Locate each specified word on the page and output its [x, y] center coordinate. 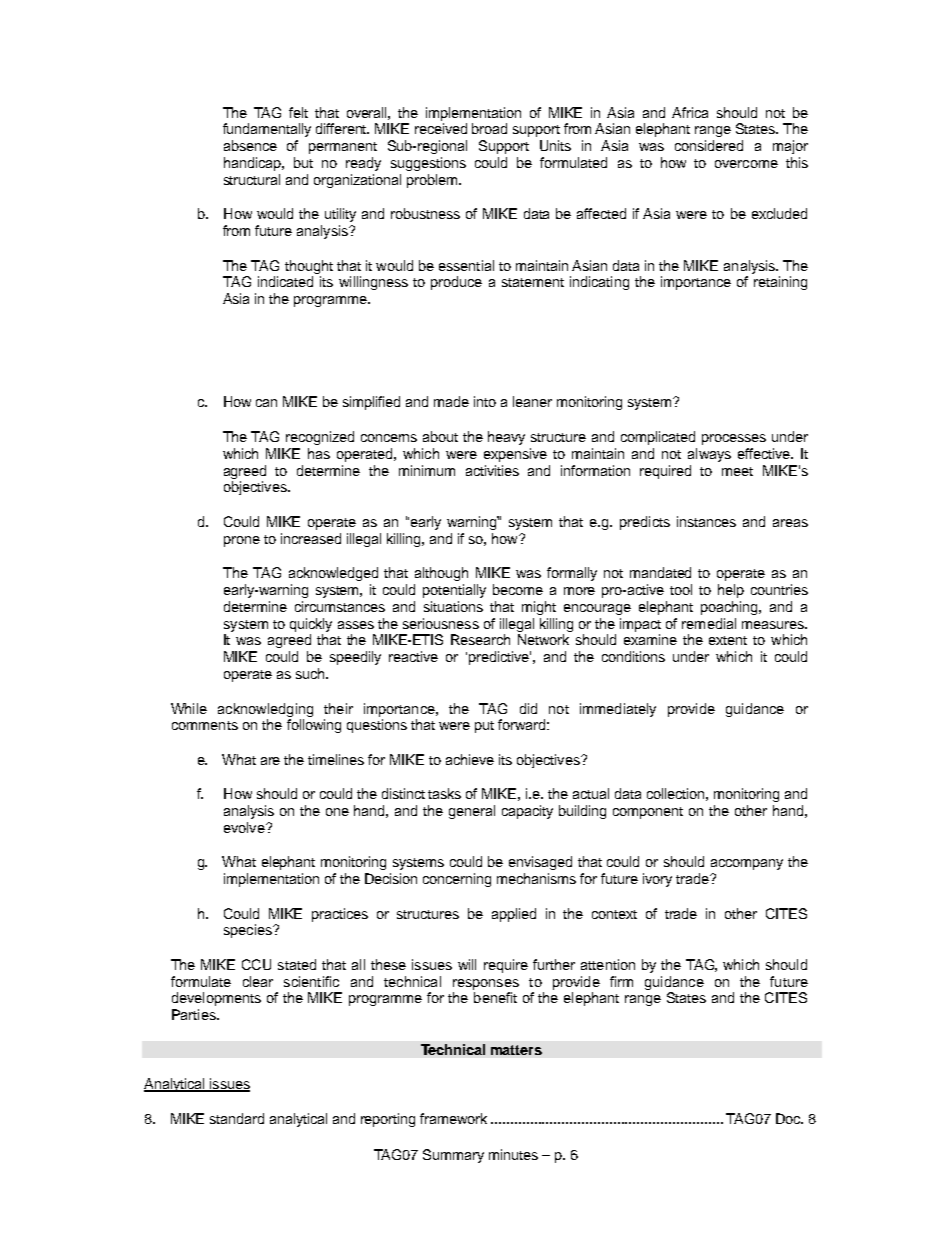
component [648, 813]
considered [709, 145]
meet [737, 471]
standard [237, 1118]
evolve [245, 827]
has [319, 453]
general [472, 812]
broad [489, 128]
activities [492, 470]
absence [250, 145]
